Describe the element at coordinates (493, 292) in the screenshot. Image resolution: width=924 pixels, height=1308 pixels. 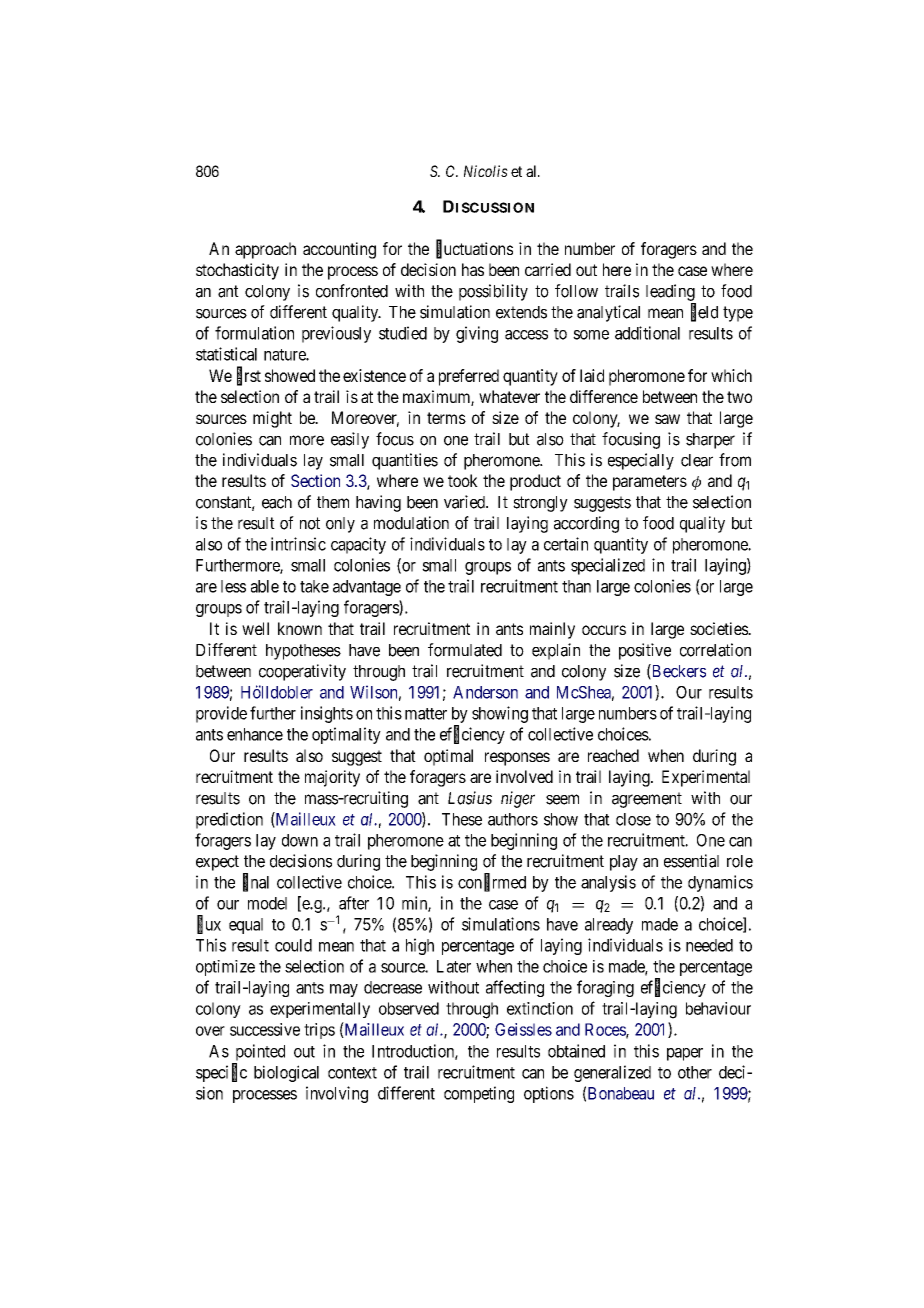
I see `possibility` at that location.
